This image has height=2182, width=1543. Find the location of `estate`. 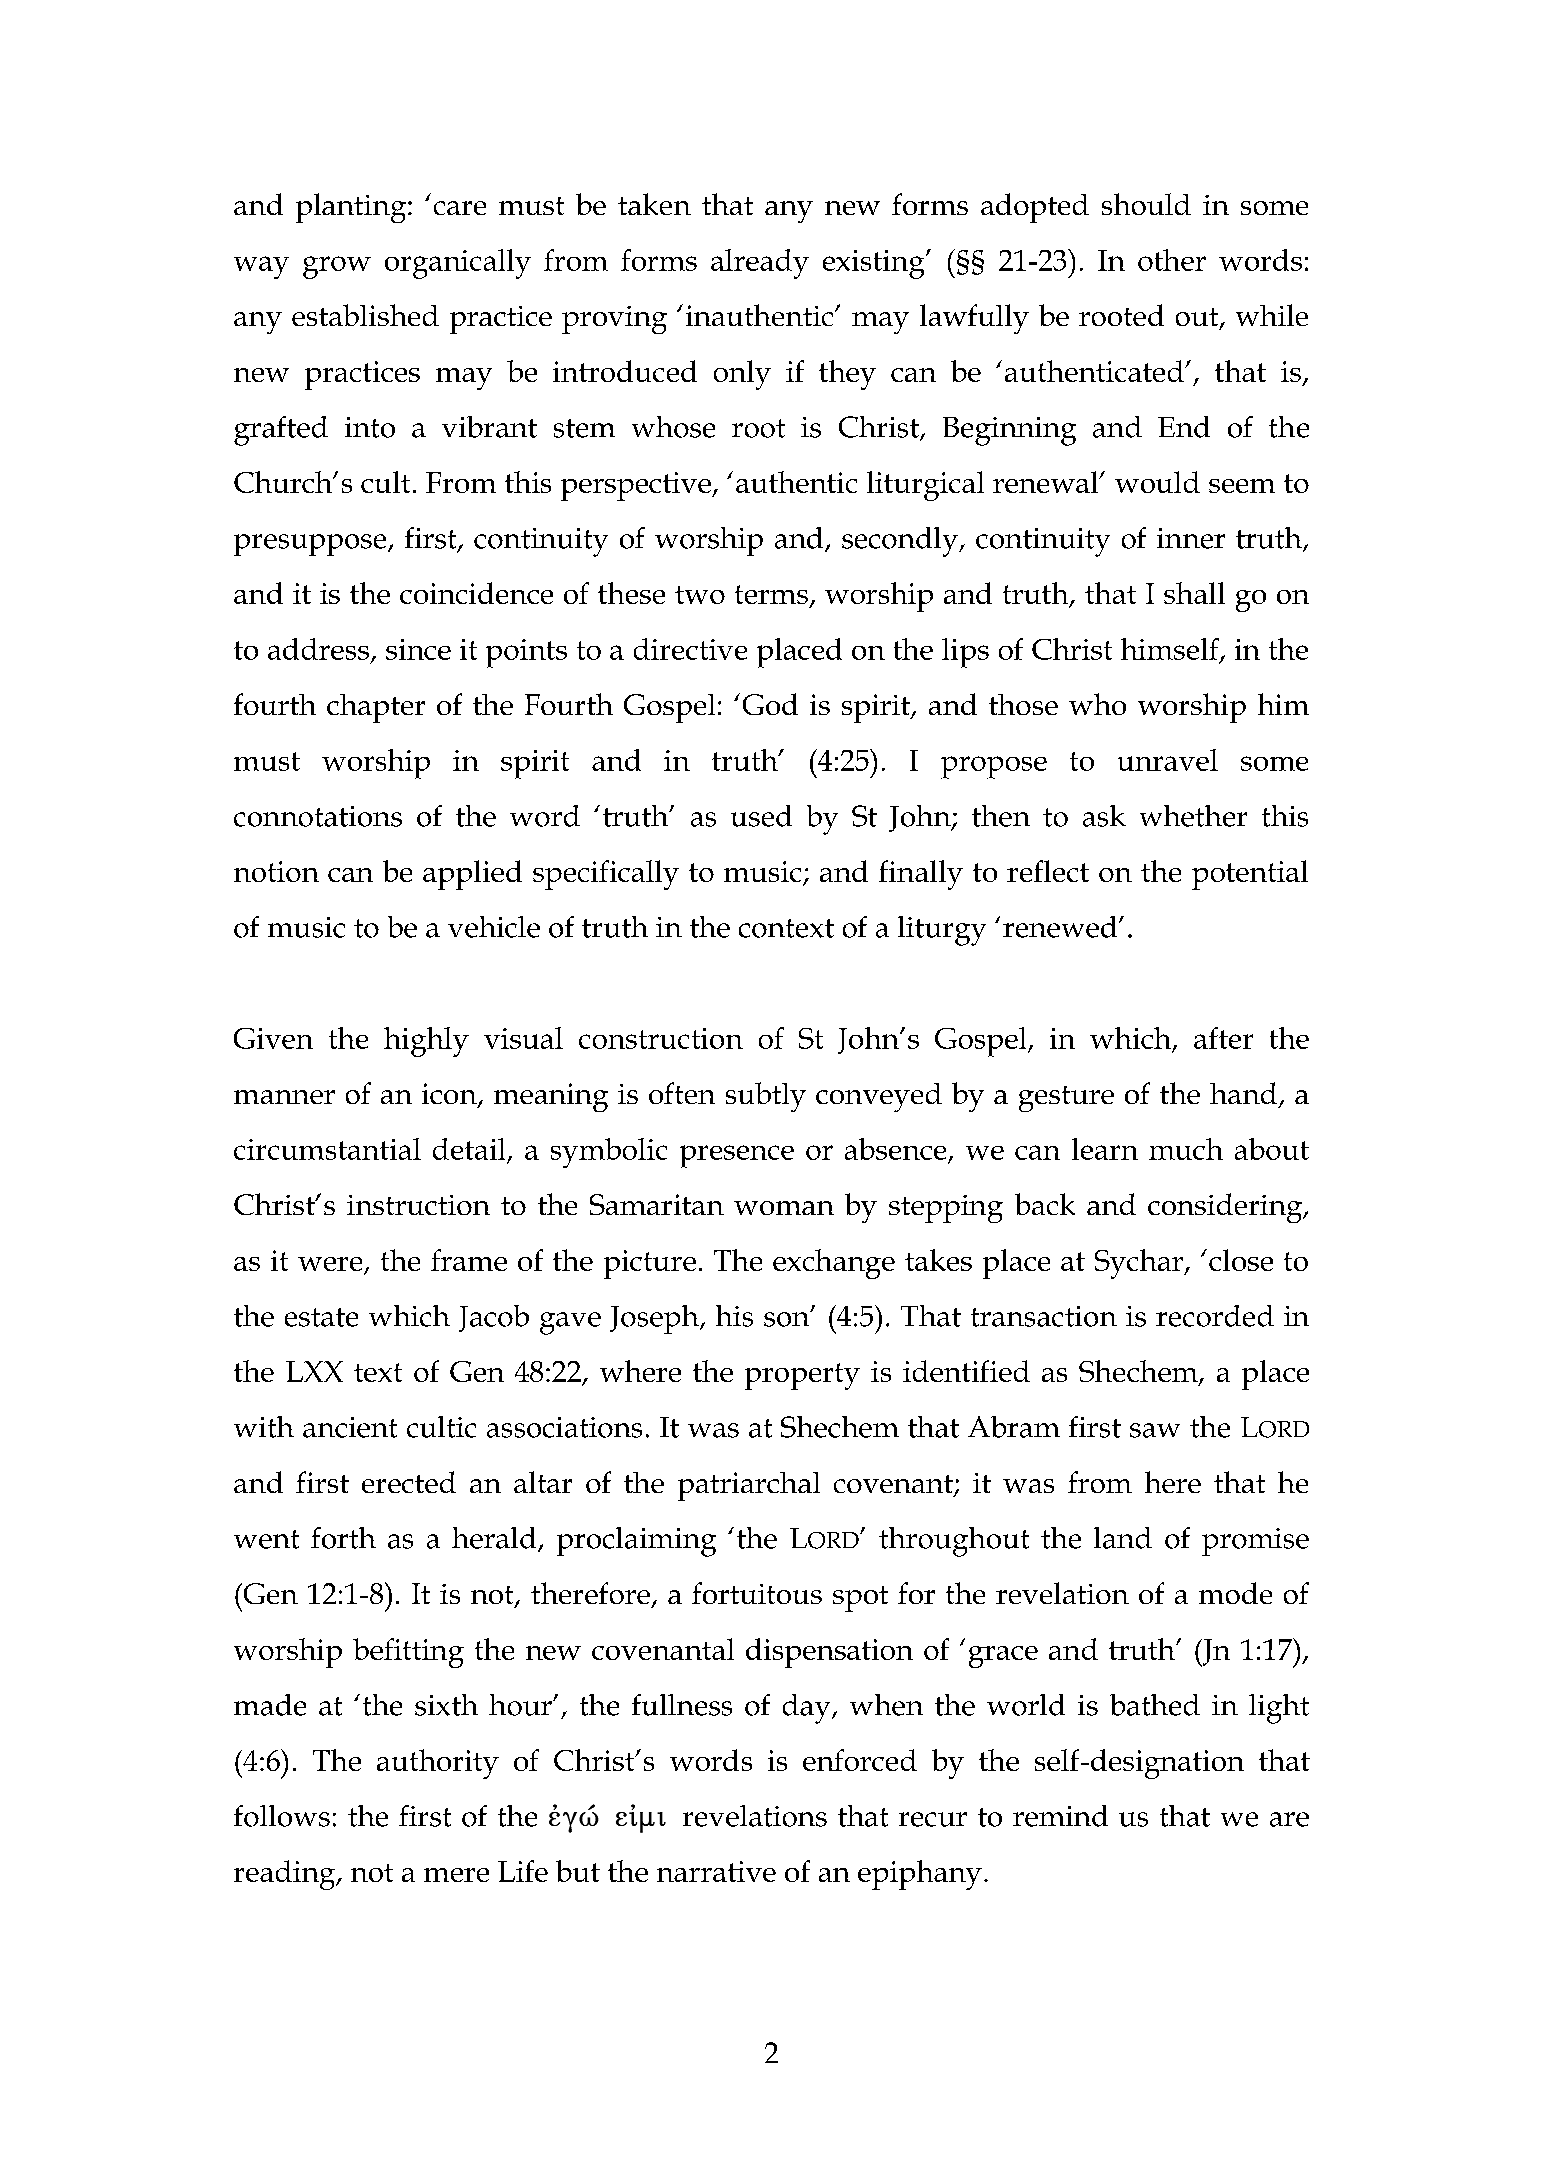

estate is located at coordinates (321, 1317).
